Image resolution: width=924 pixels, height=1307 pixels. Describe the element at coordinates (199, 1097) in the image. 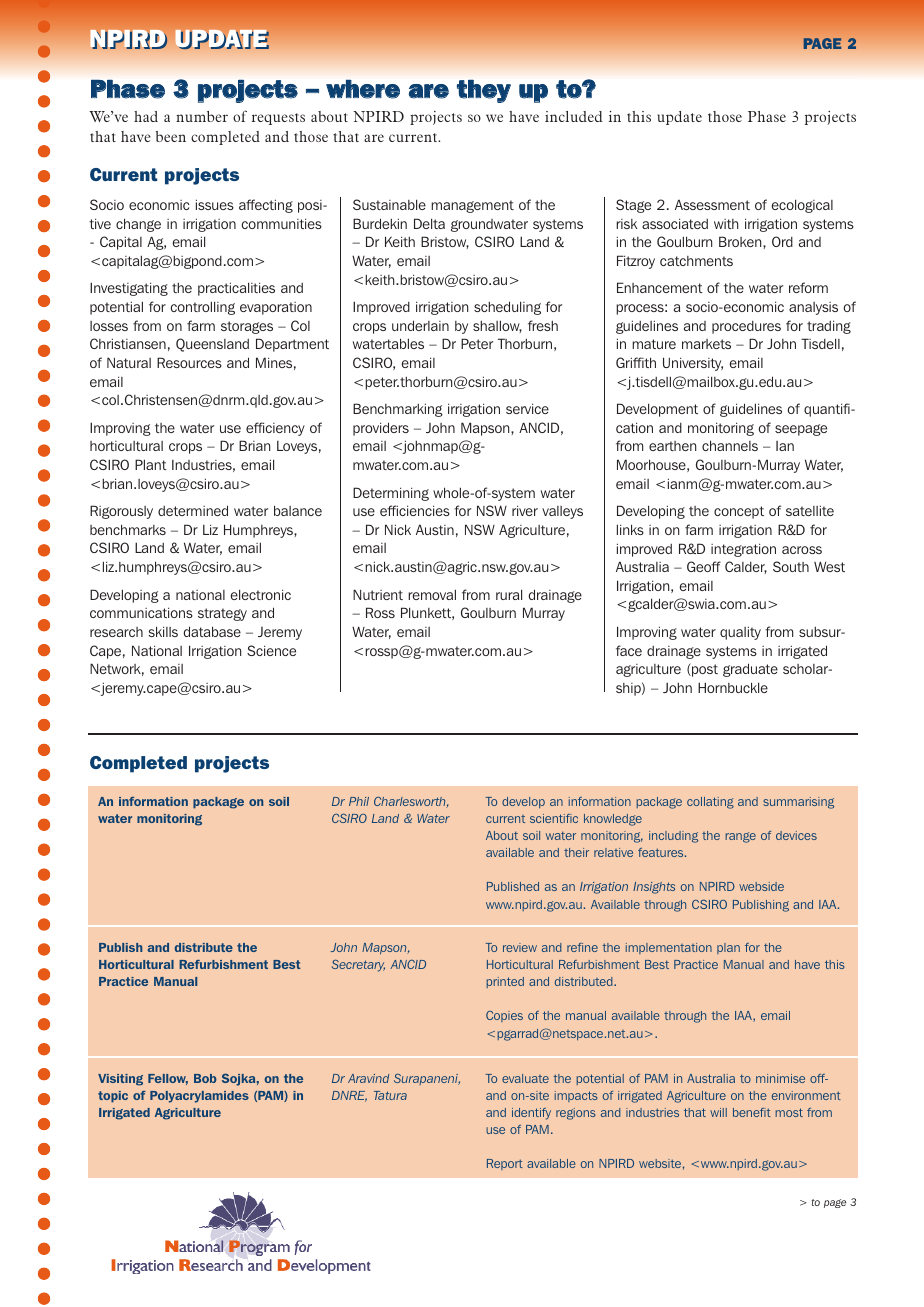

I see `Polyacrylamides` at that location.
